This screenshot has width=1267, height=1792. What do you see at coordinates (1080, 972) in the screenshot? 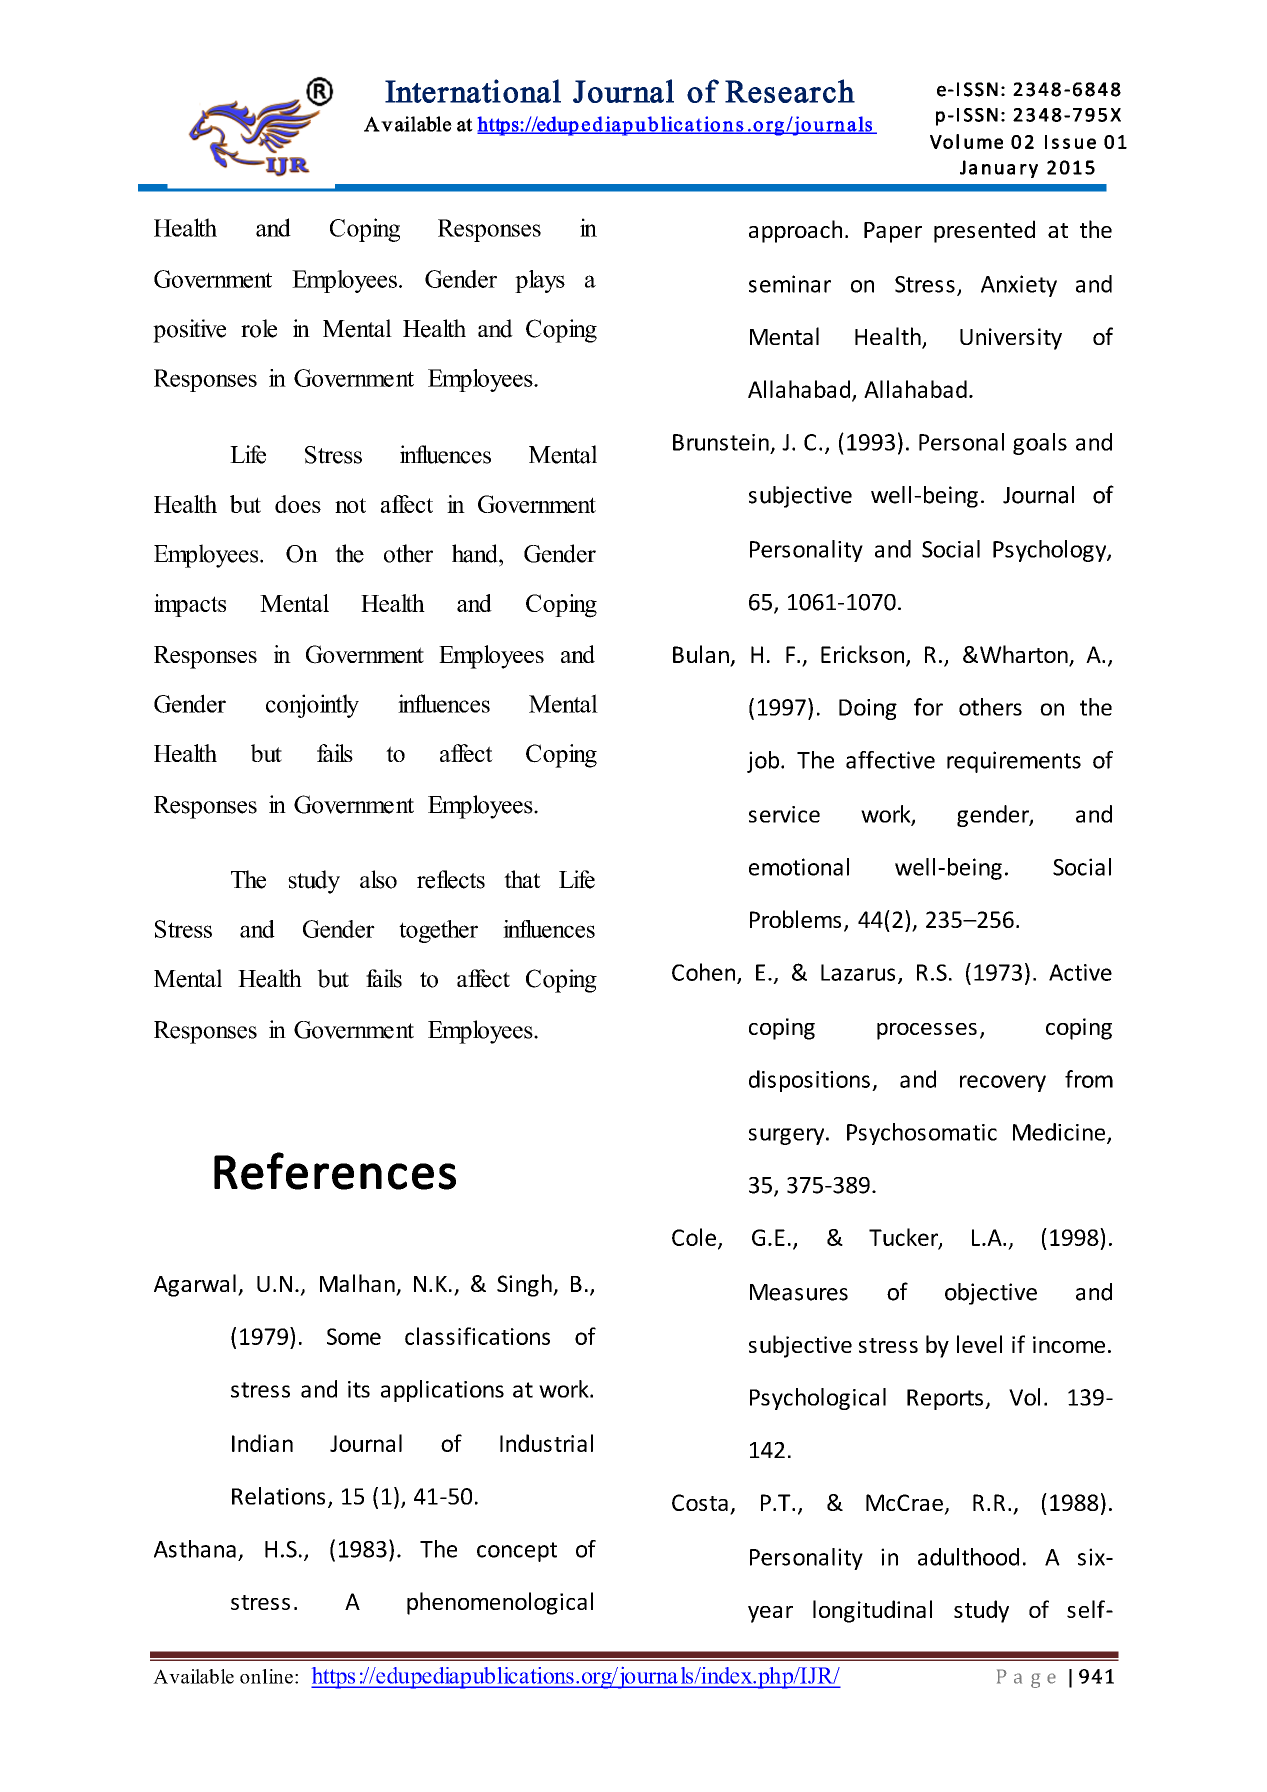
I see `Active` at bounding box center [1080, 972].
